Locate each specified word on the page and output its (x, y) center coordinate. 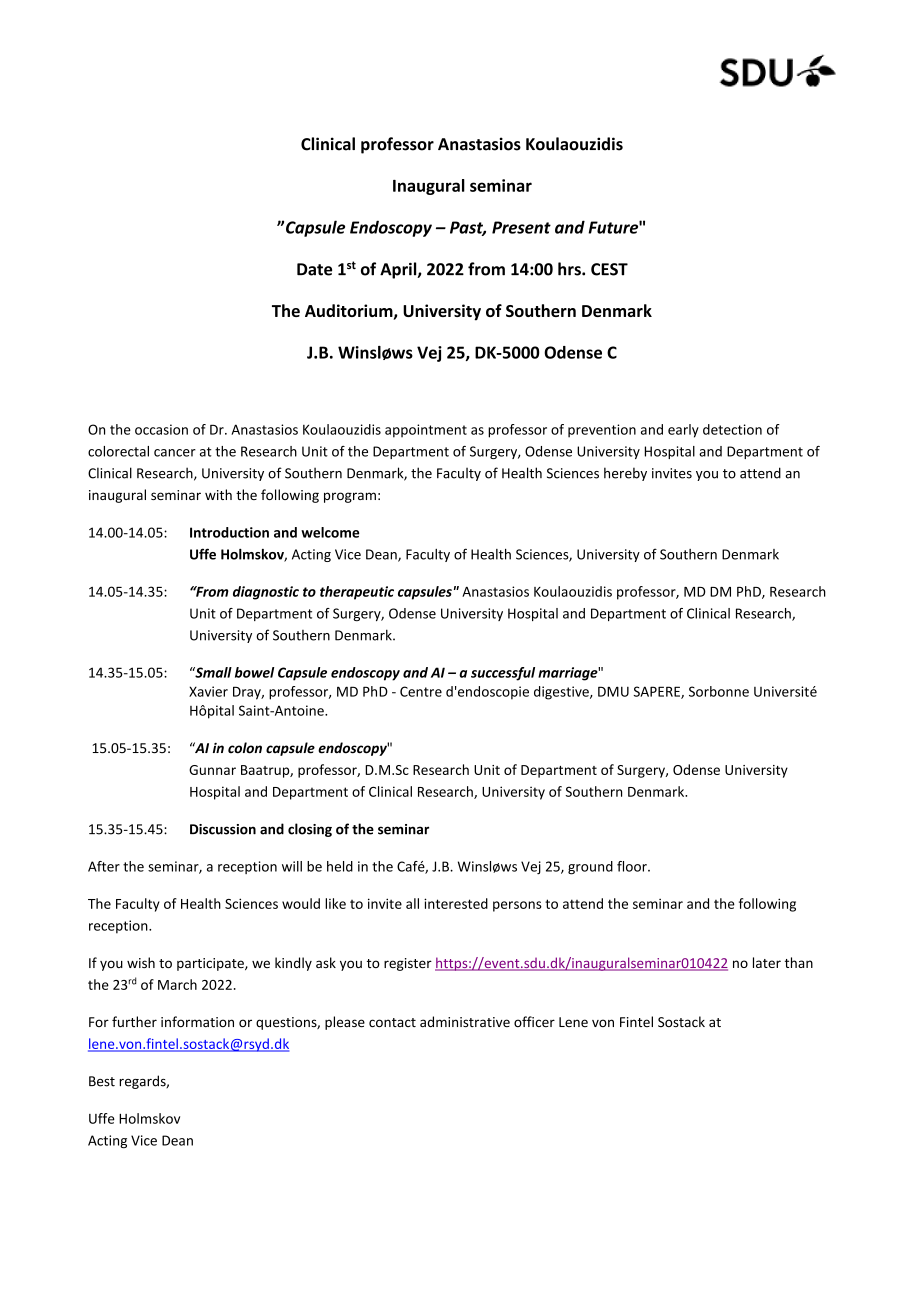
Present (521, 227)
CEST (609, 269)
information (197, 1021)
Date (314, 269)
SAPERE (658, 692)
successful (503, 674)
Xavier (208, 691)
